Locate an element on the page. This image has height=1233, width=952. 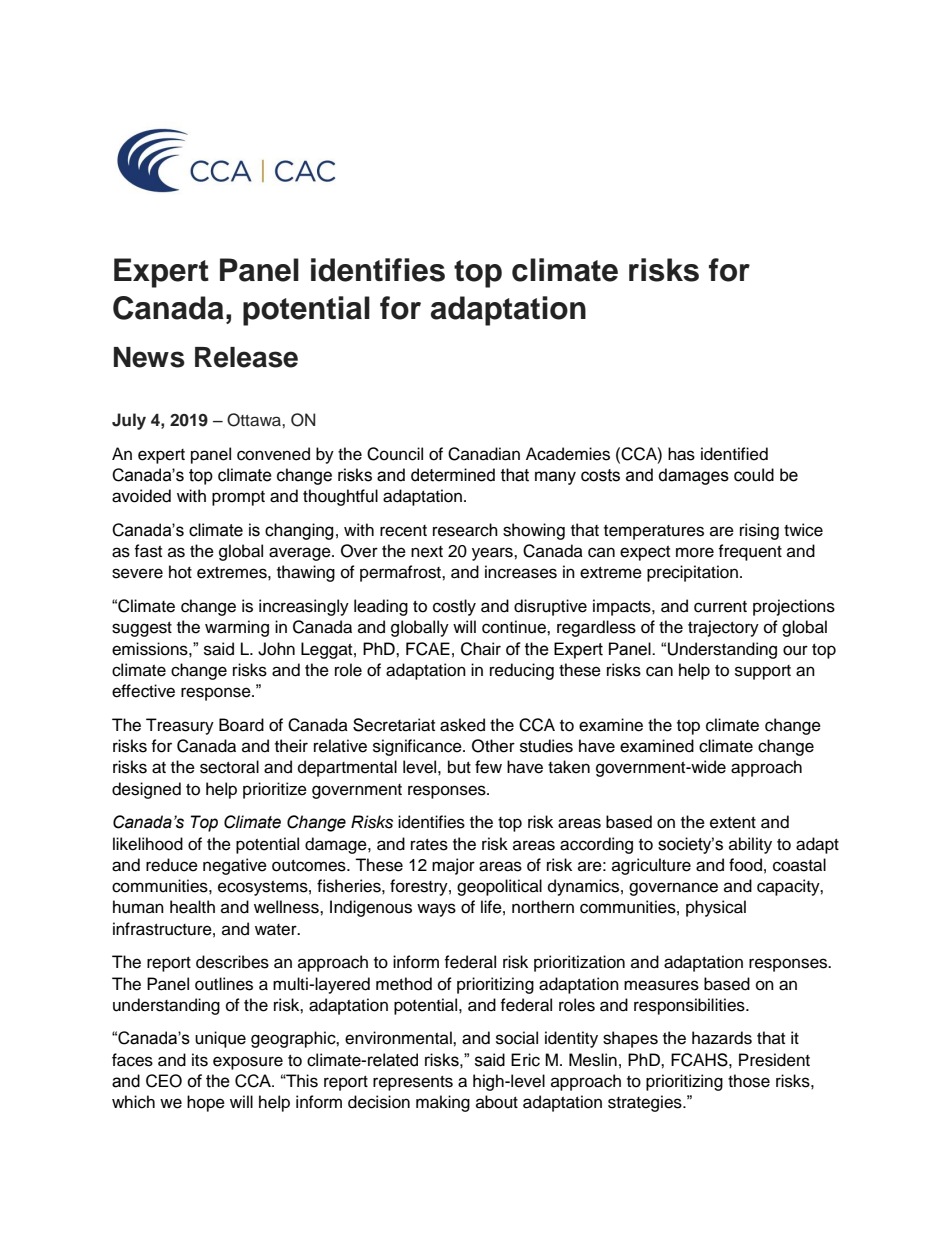
Chair is located at coordinates (481, 649).
